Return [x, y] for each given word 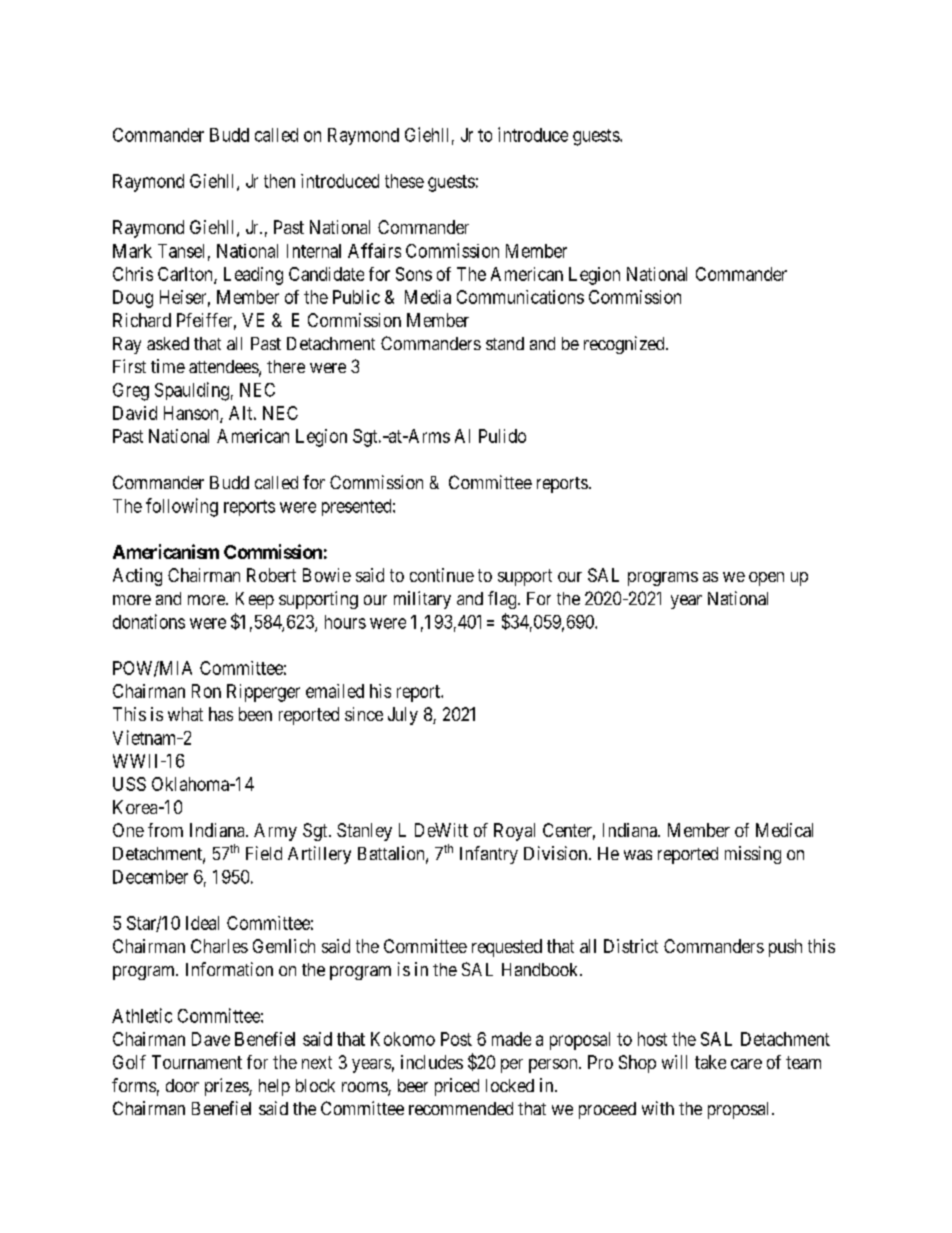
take [710, 1062]
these [404, 181]
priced [457, 1087]
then [279, 181]
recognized [625, 345]
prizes [227, 1087]
